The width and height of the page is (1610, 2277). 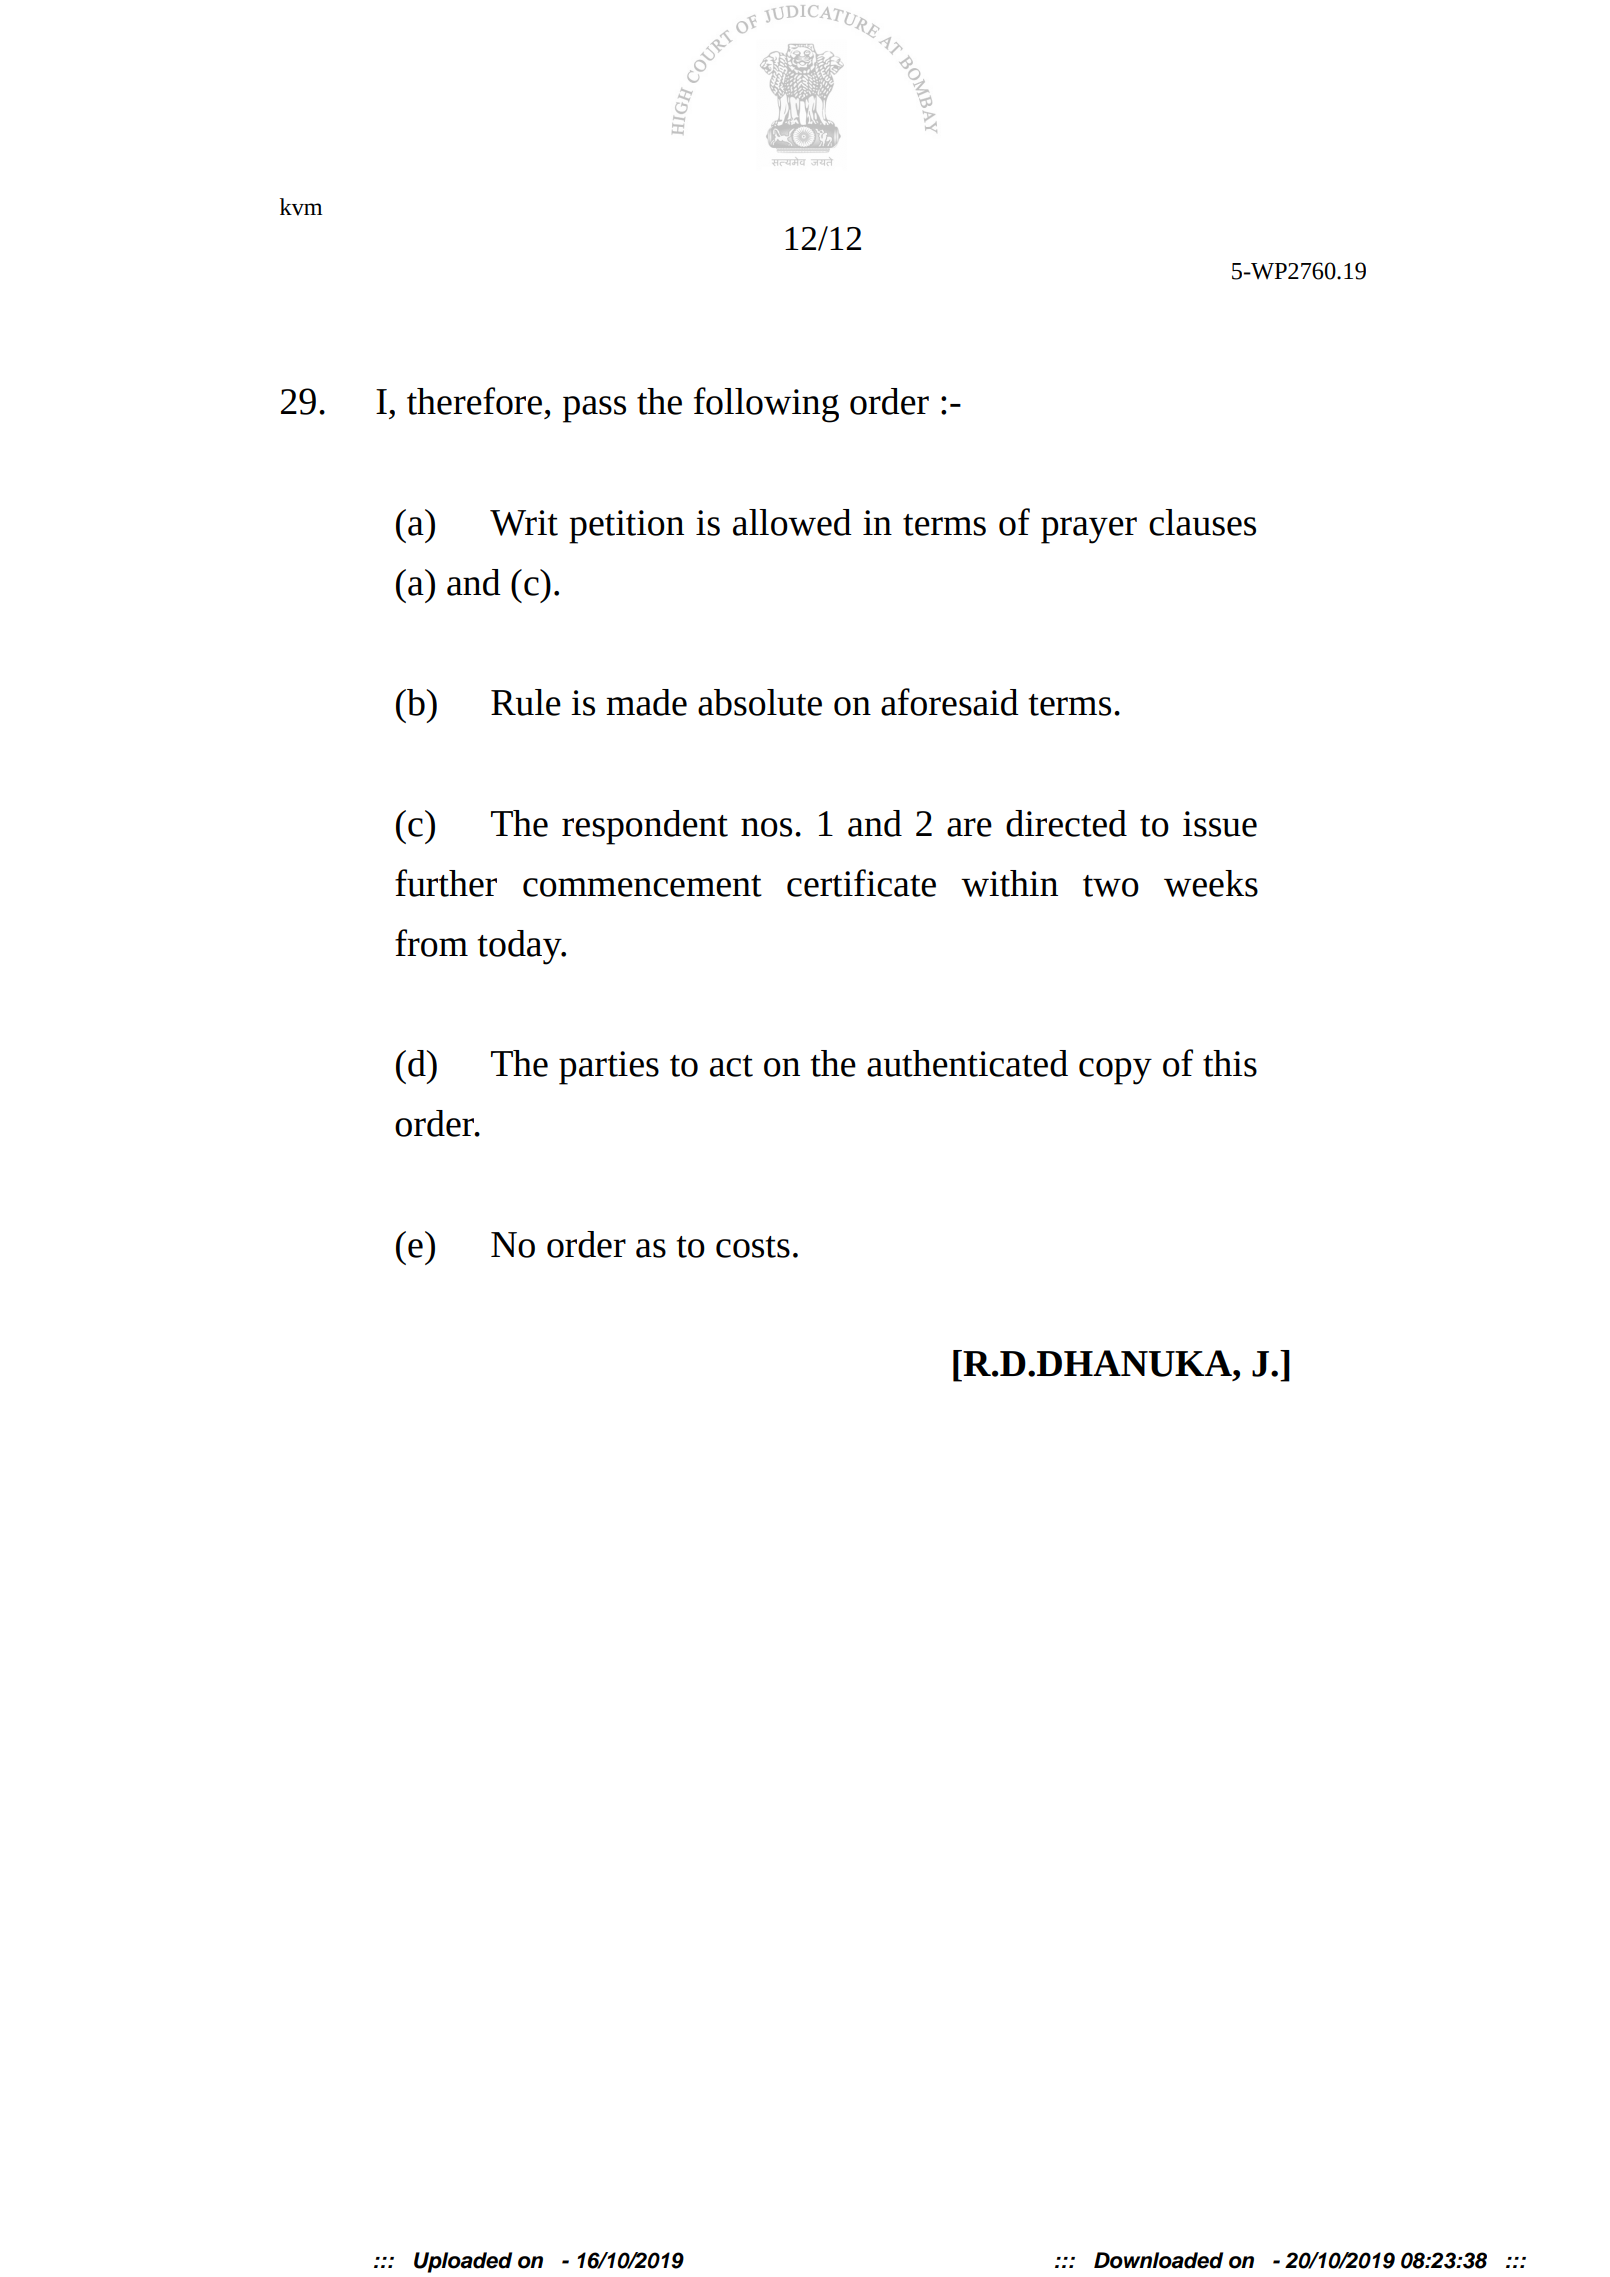 What do you see at coordinates (760, 702) in the page?
I see `absolute` at bounding box center [760, 702].
